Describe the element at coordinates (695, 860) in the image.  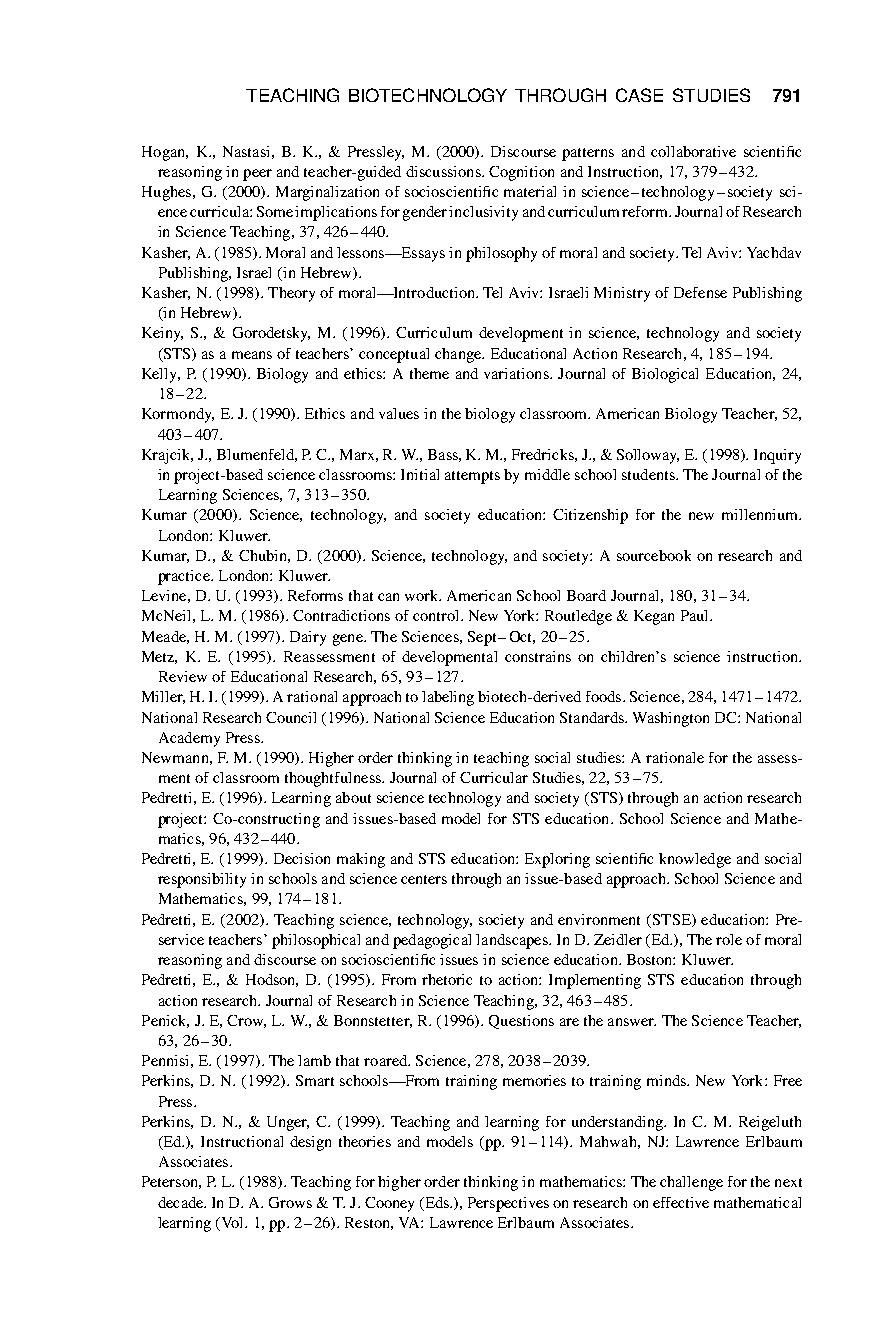
I see `knowledge` at that location.
